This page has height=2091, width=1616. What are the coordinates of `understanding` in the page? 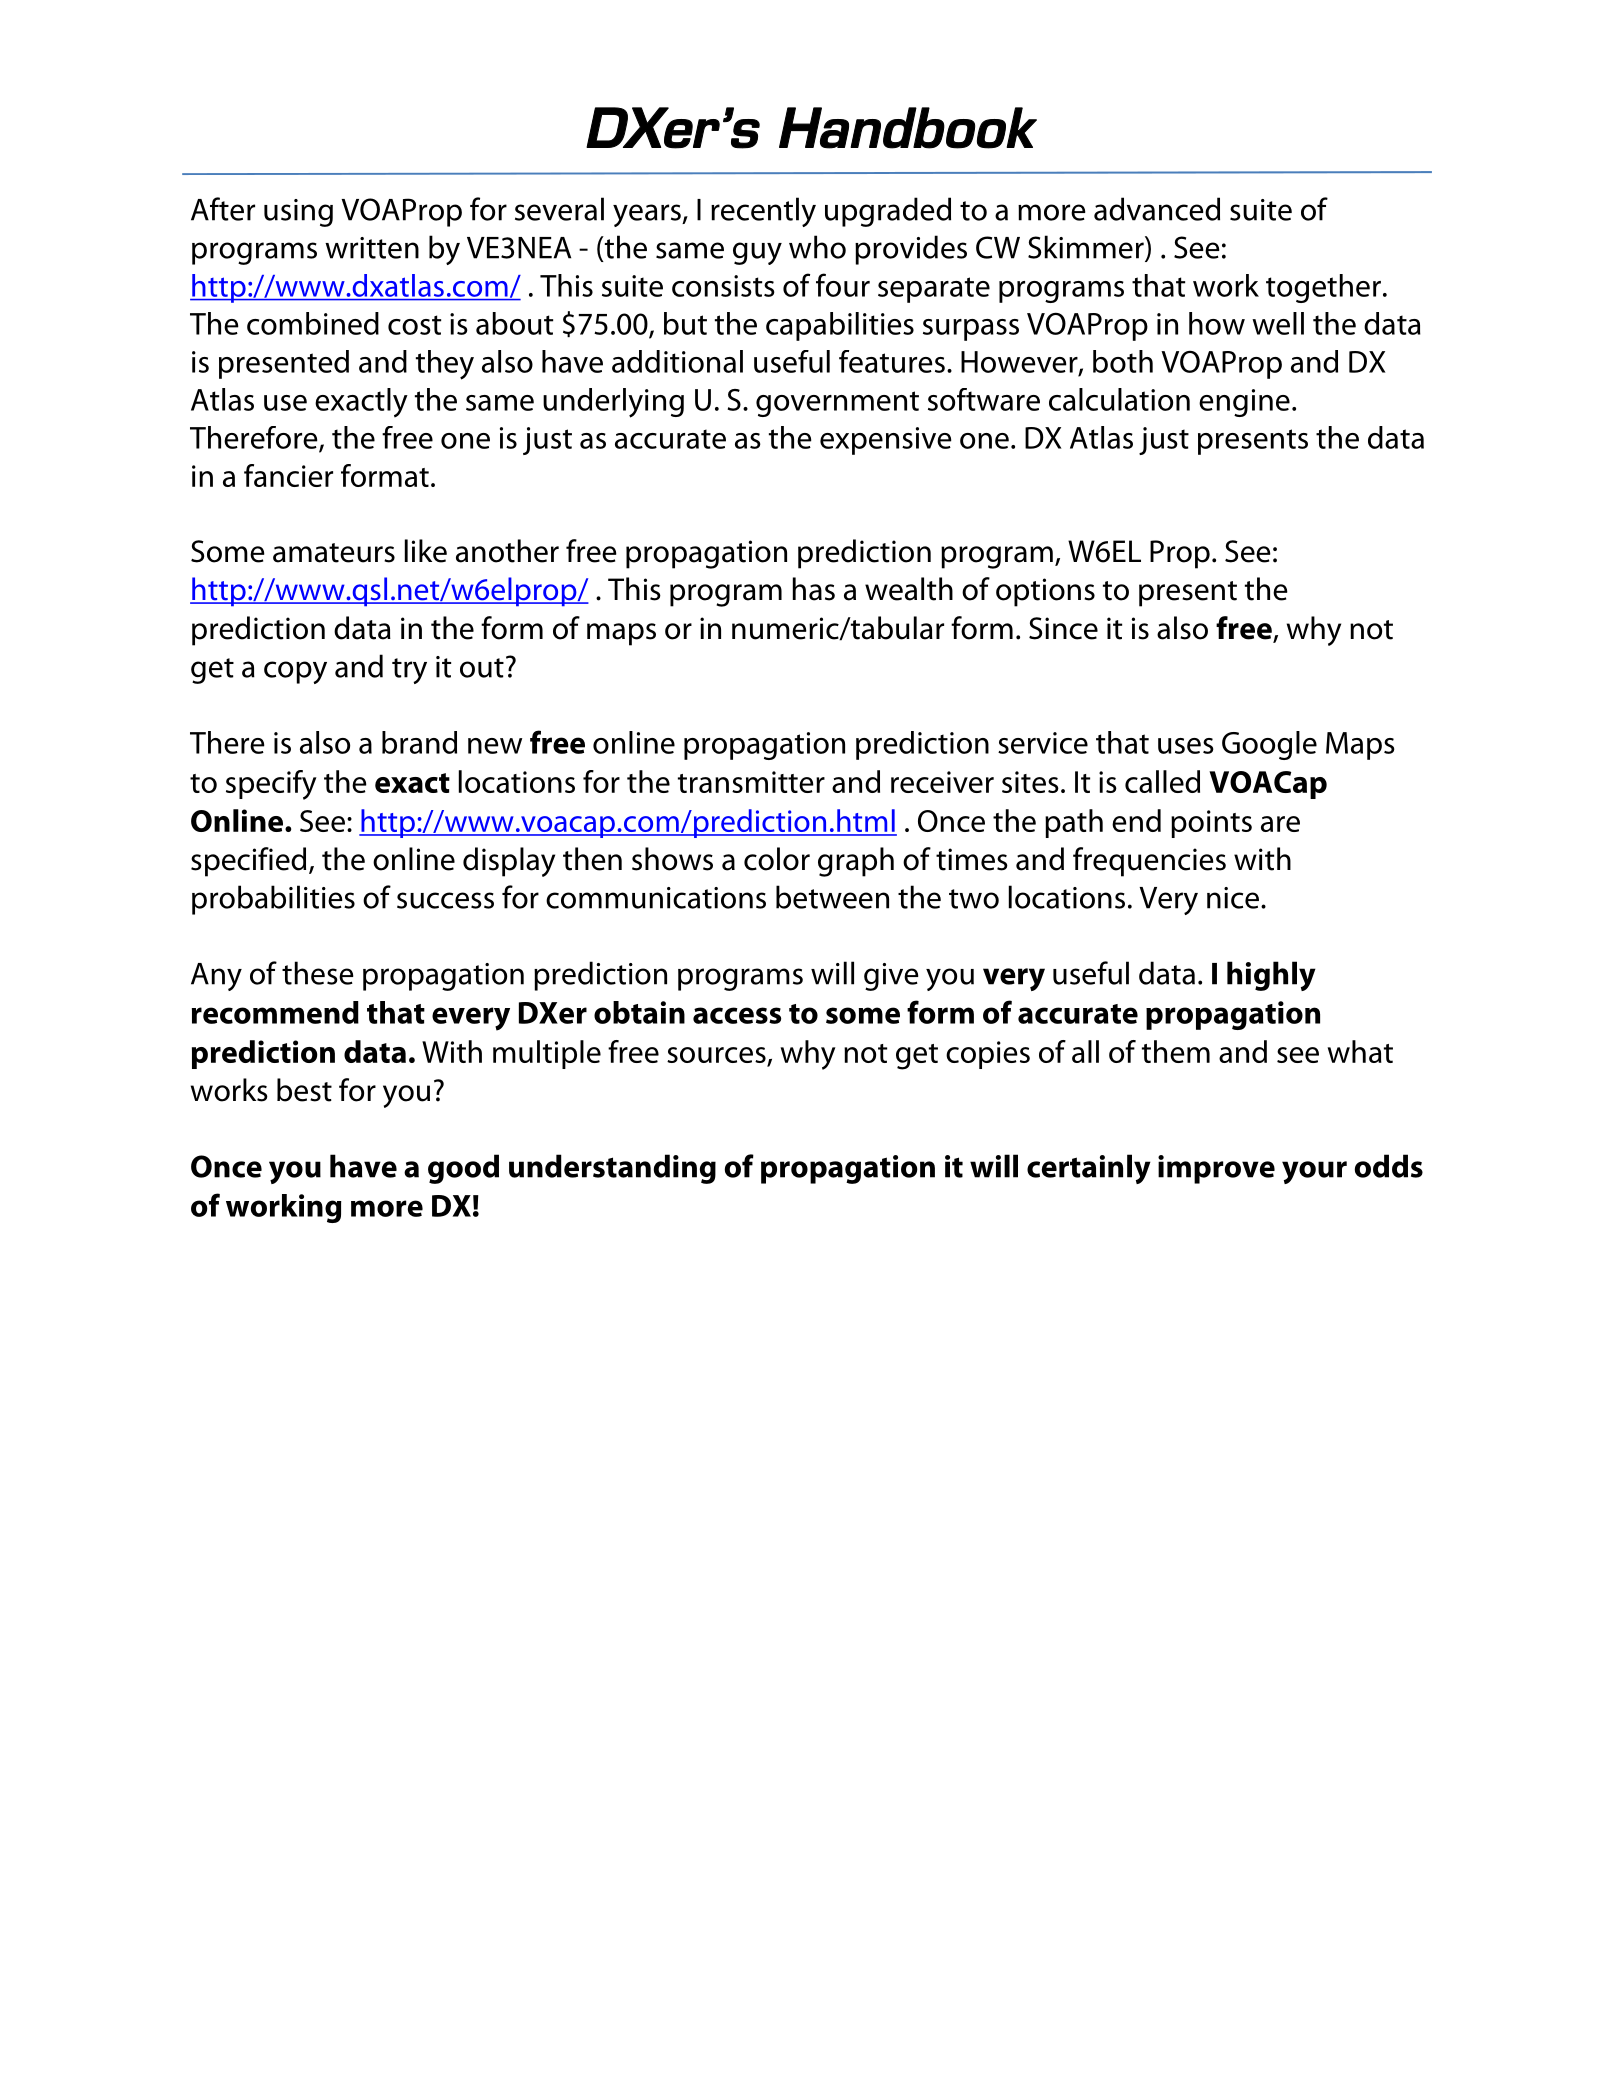 It's located at (612, 1169).
